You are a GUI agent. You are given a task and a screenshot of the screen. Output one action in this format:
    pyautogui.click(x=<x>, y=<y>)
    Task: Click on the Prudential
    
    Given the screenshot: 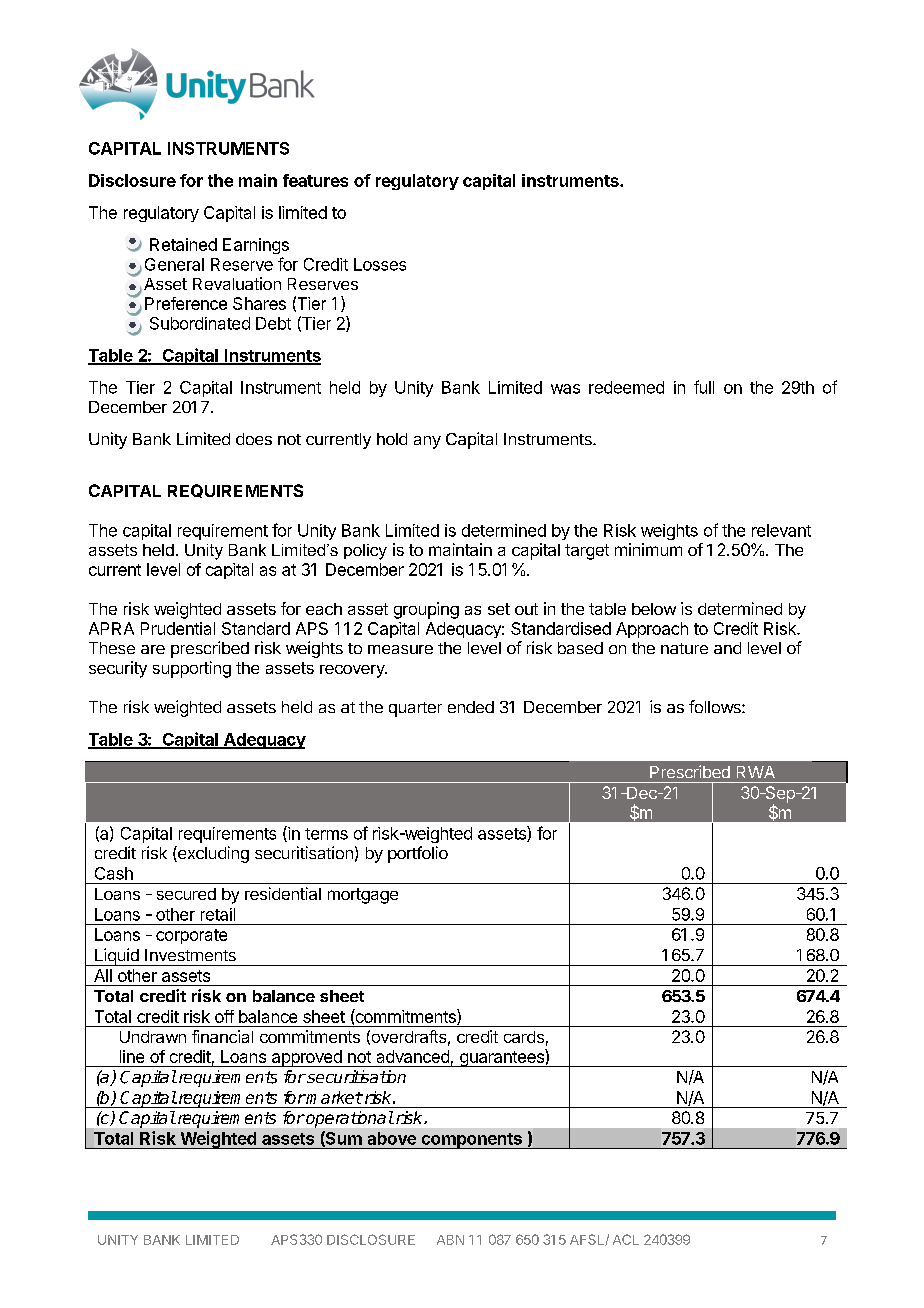 What is the action you would take?
    pyautogui.click(x=178, y=628)
